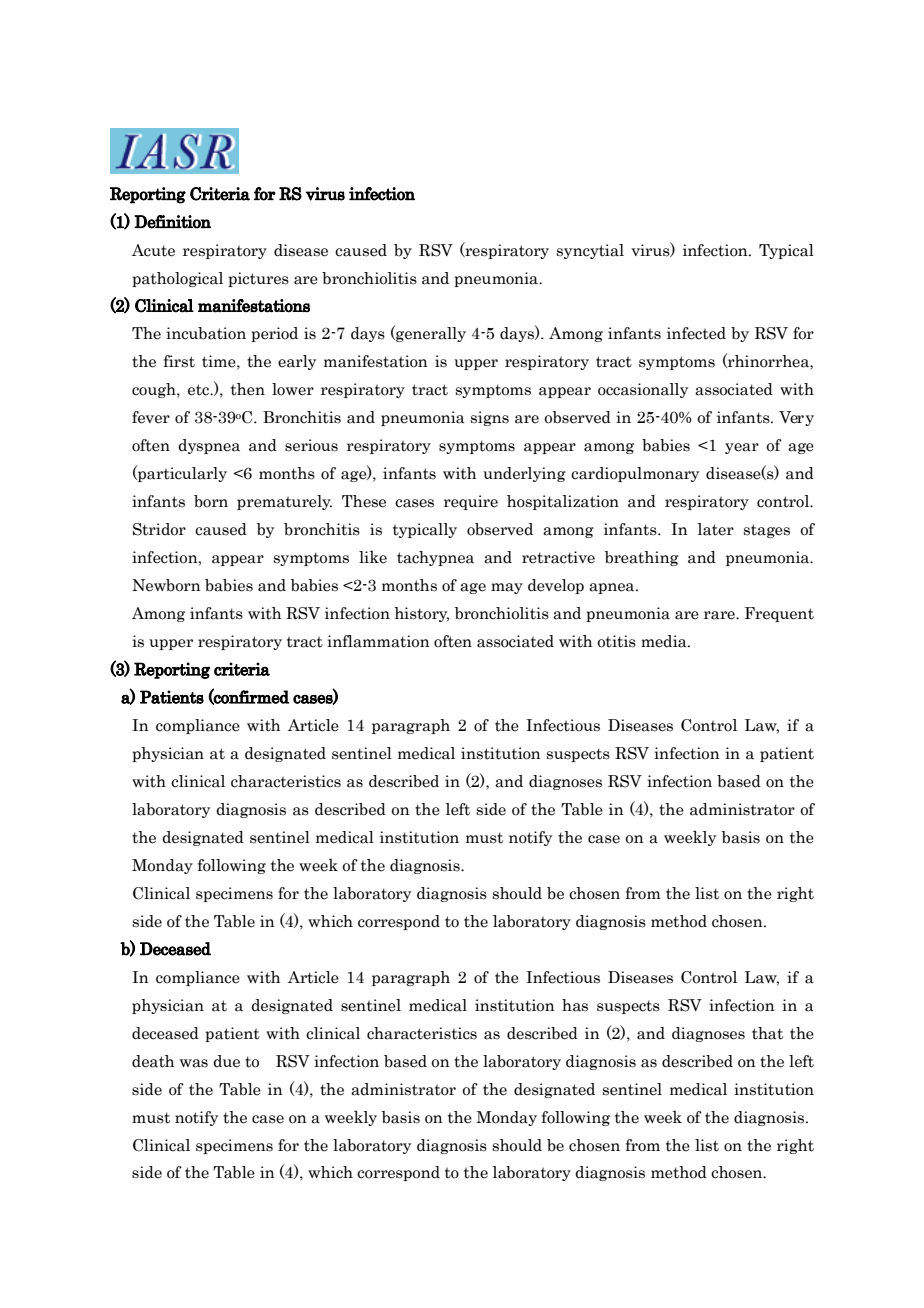 The height and width of the page is (1308, 924). What do you see at coordinates (590, 251) in the page?
I see `syncytial` at bounding box center [590, 251].
